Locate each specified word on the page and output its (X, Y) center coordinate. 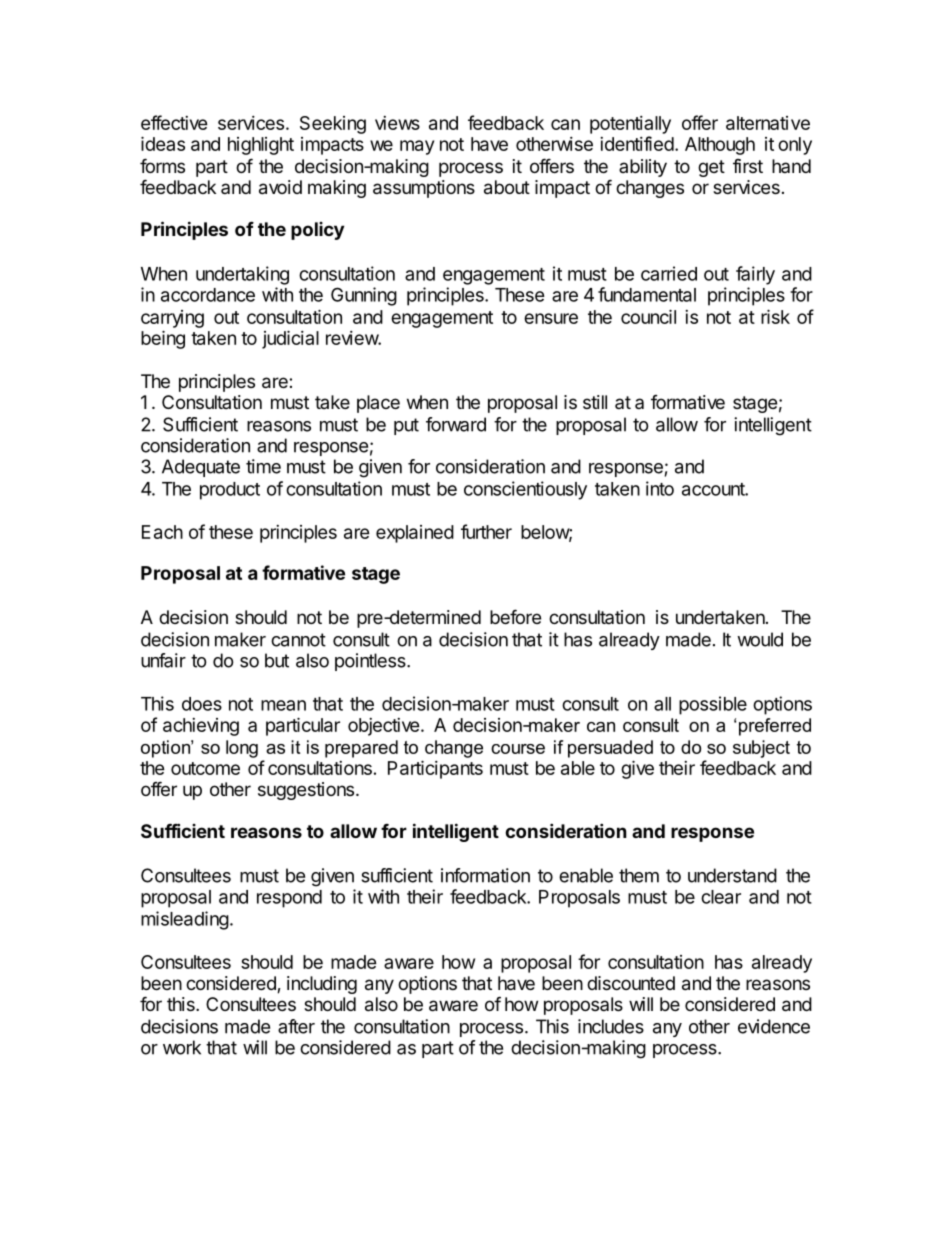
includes (611, 1026)
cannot (298, 640)
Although (720, 146)
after (296, 1026)
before (515, 616)
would (760, 639)
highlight (261, 146)
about (507, 187)
